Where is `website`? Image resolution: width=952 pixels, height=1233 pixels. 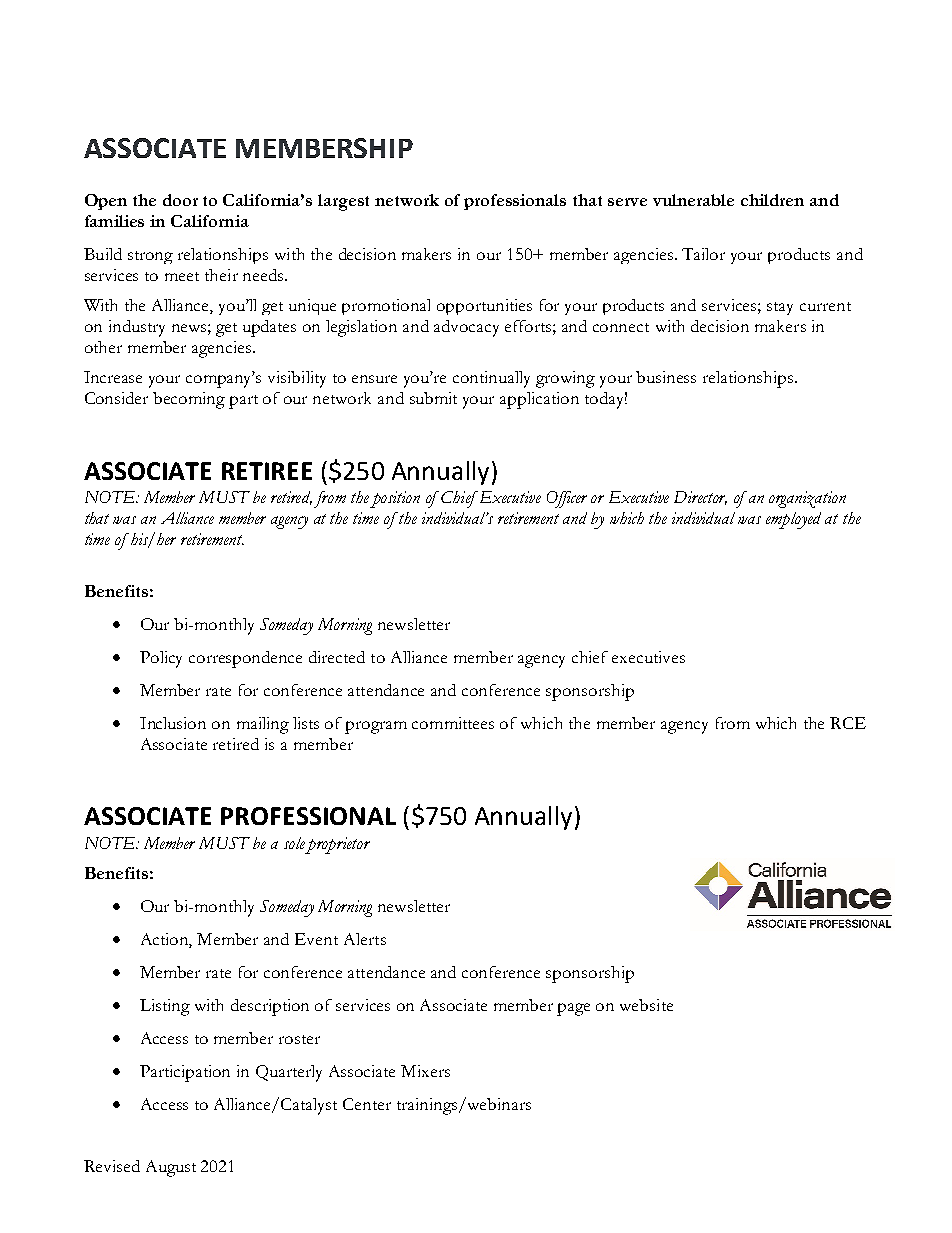
website is located at coordinates (646, 1005).
